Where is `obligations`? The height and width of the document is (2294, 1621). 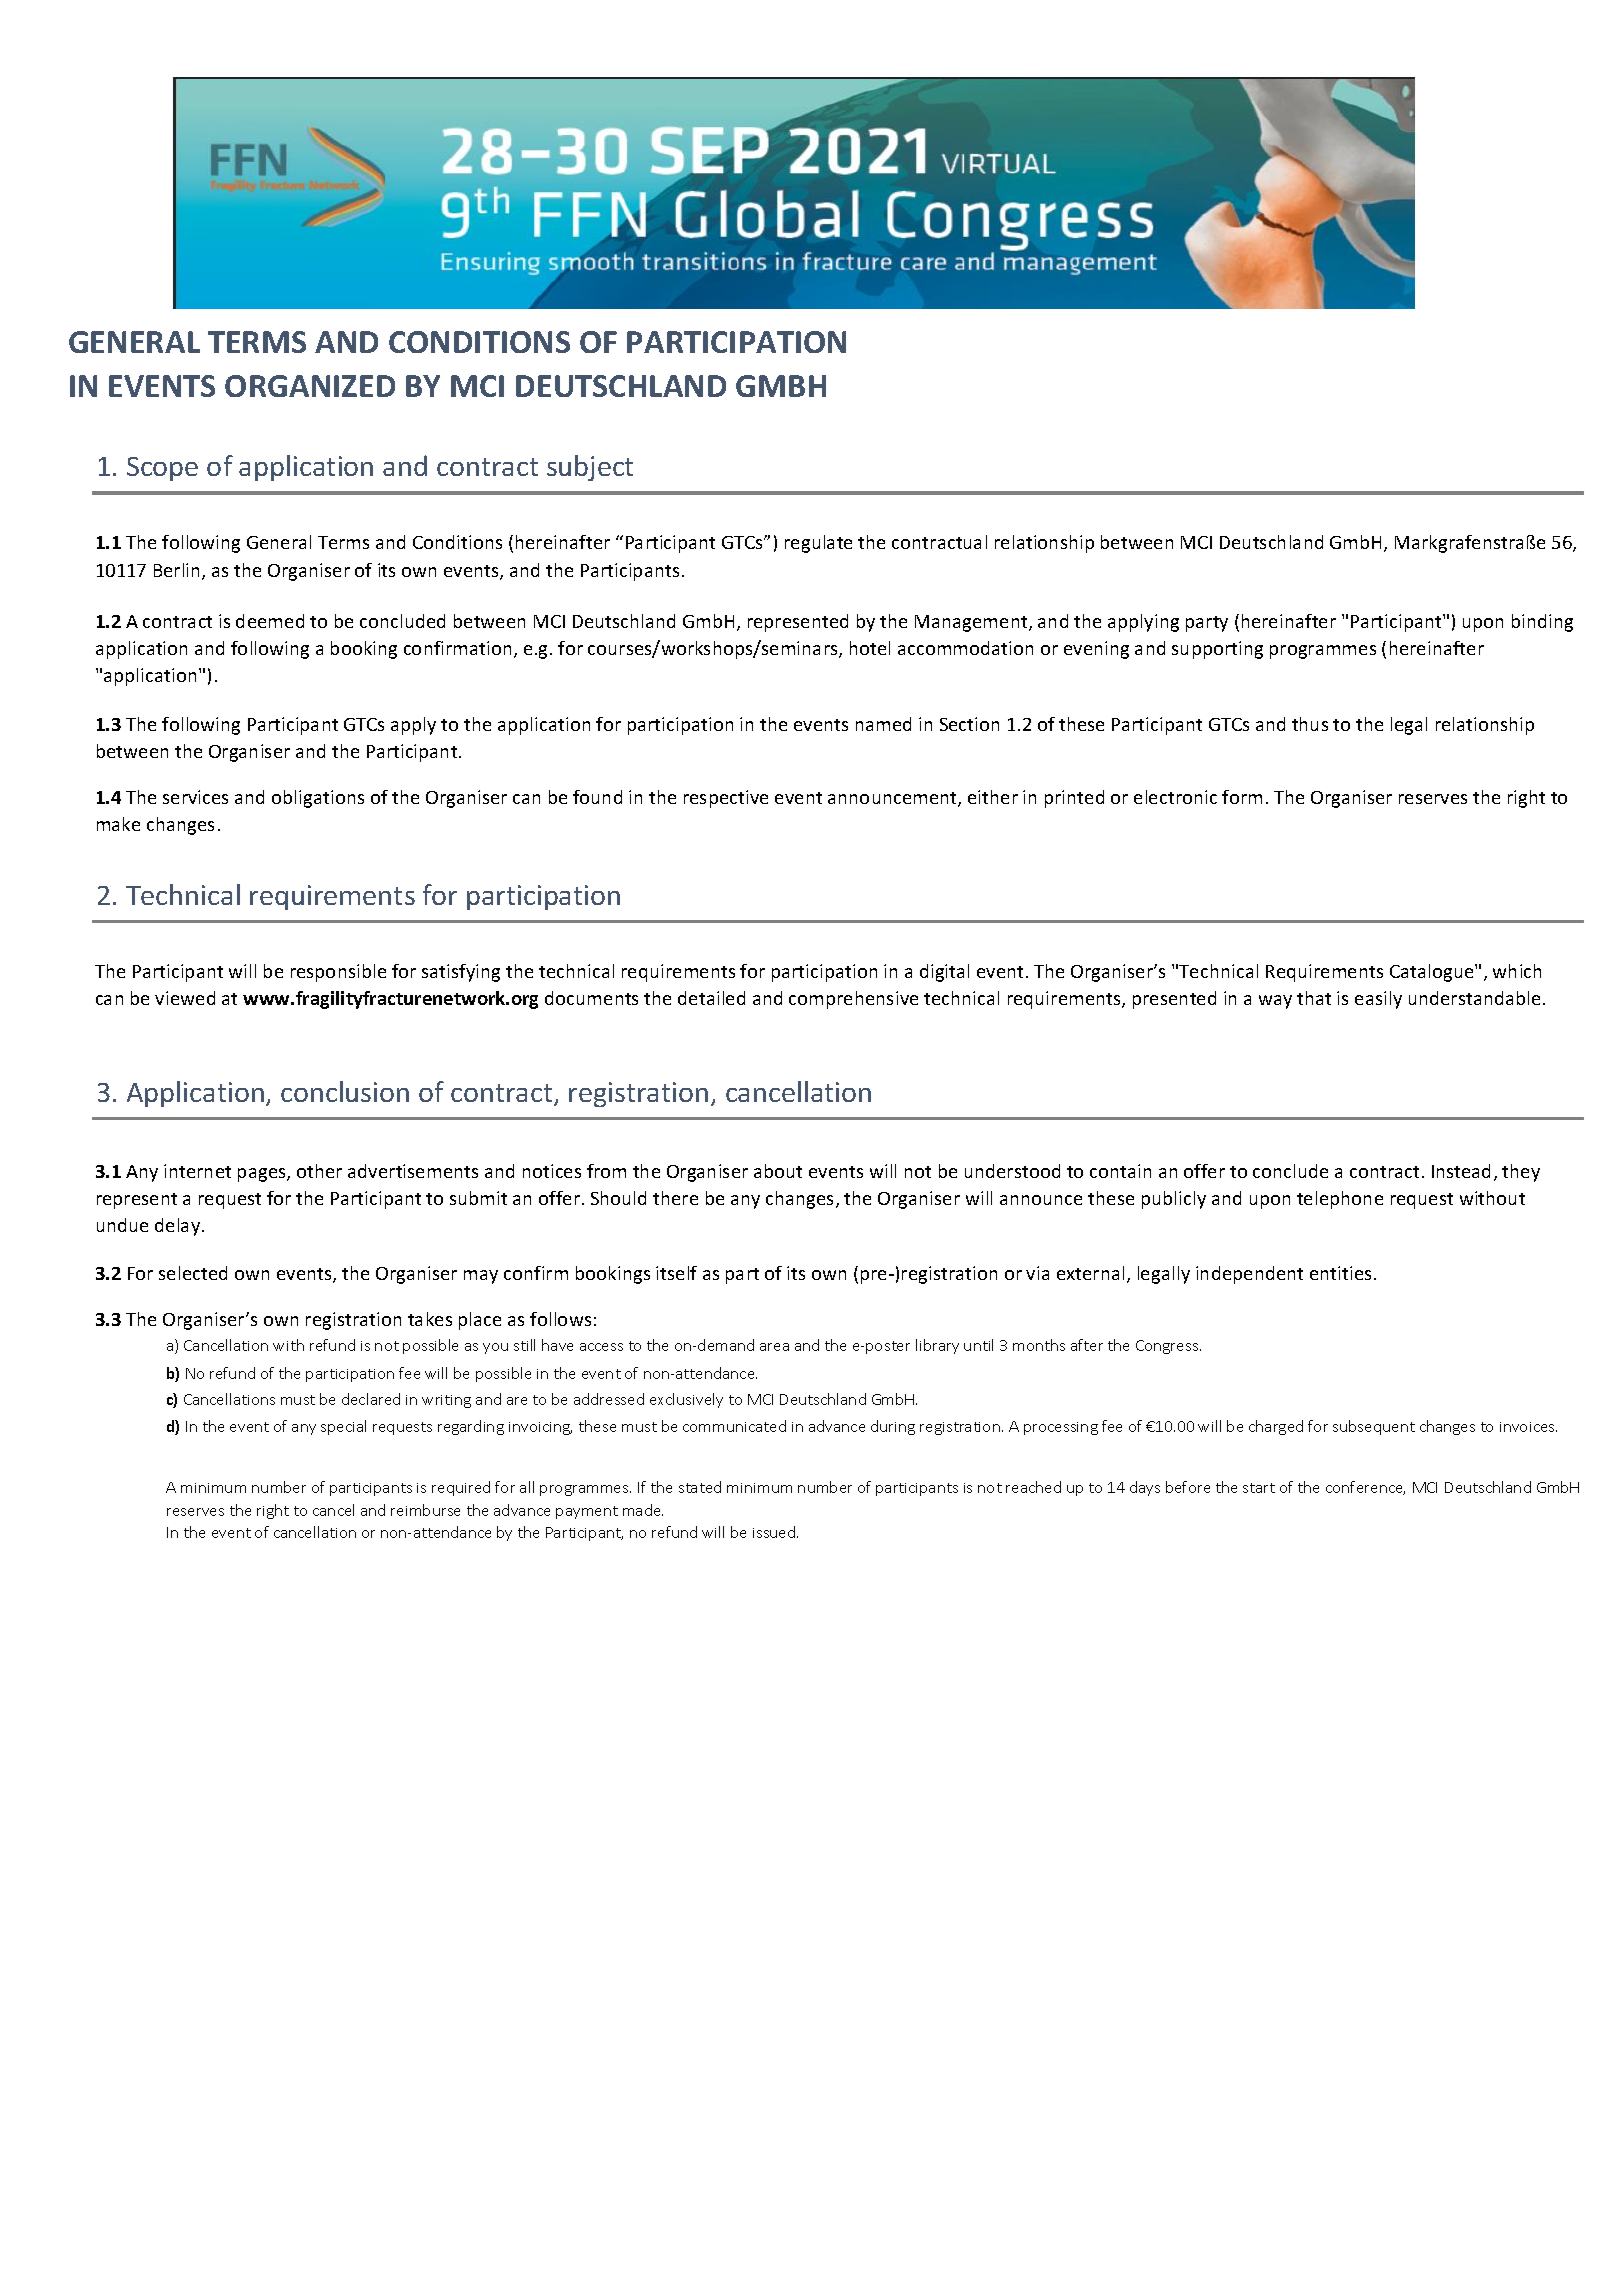
obligations is located at coordinates (318, 799).
